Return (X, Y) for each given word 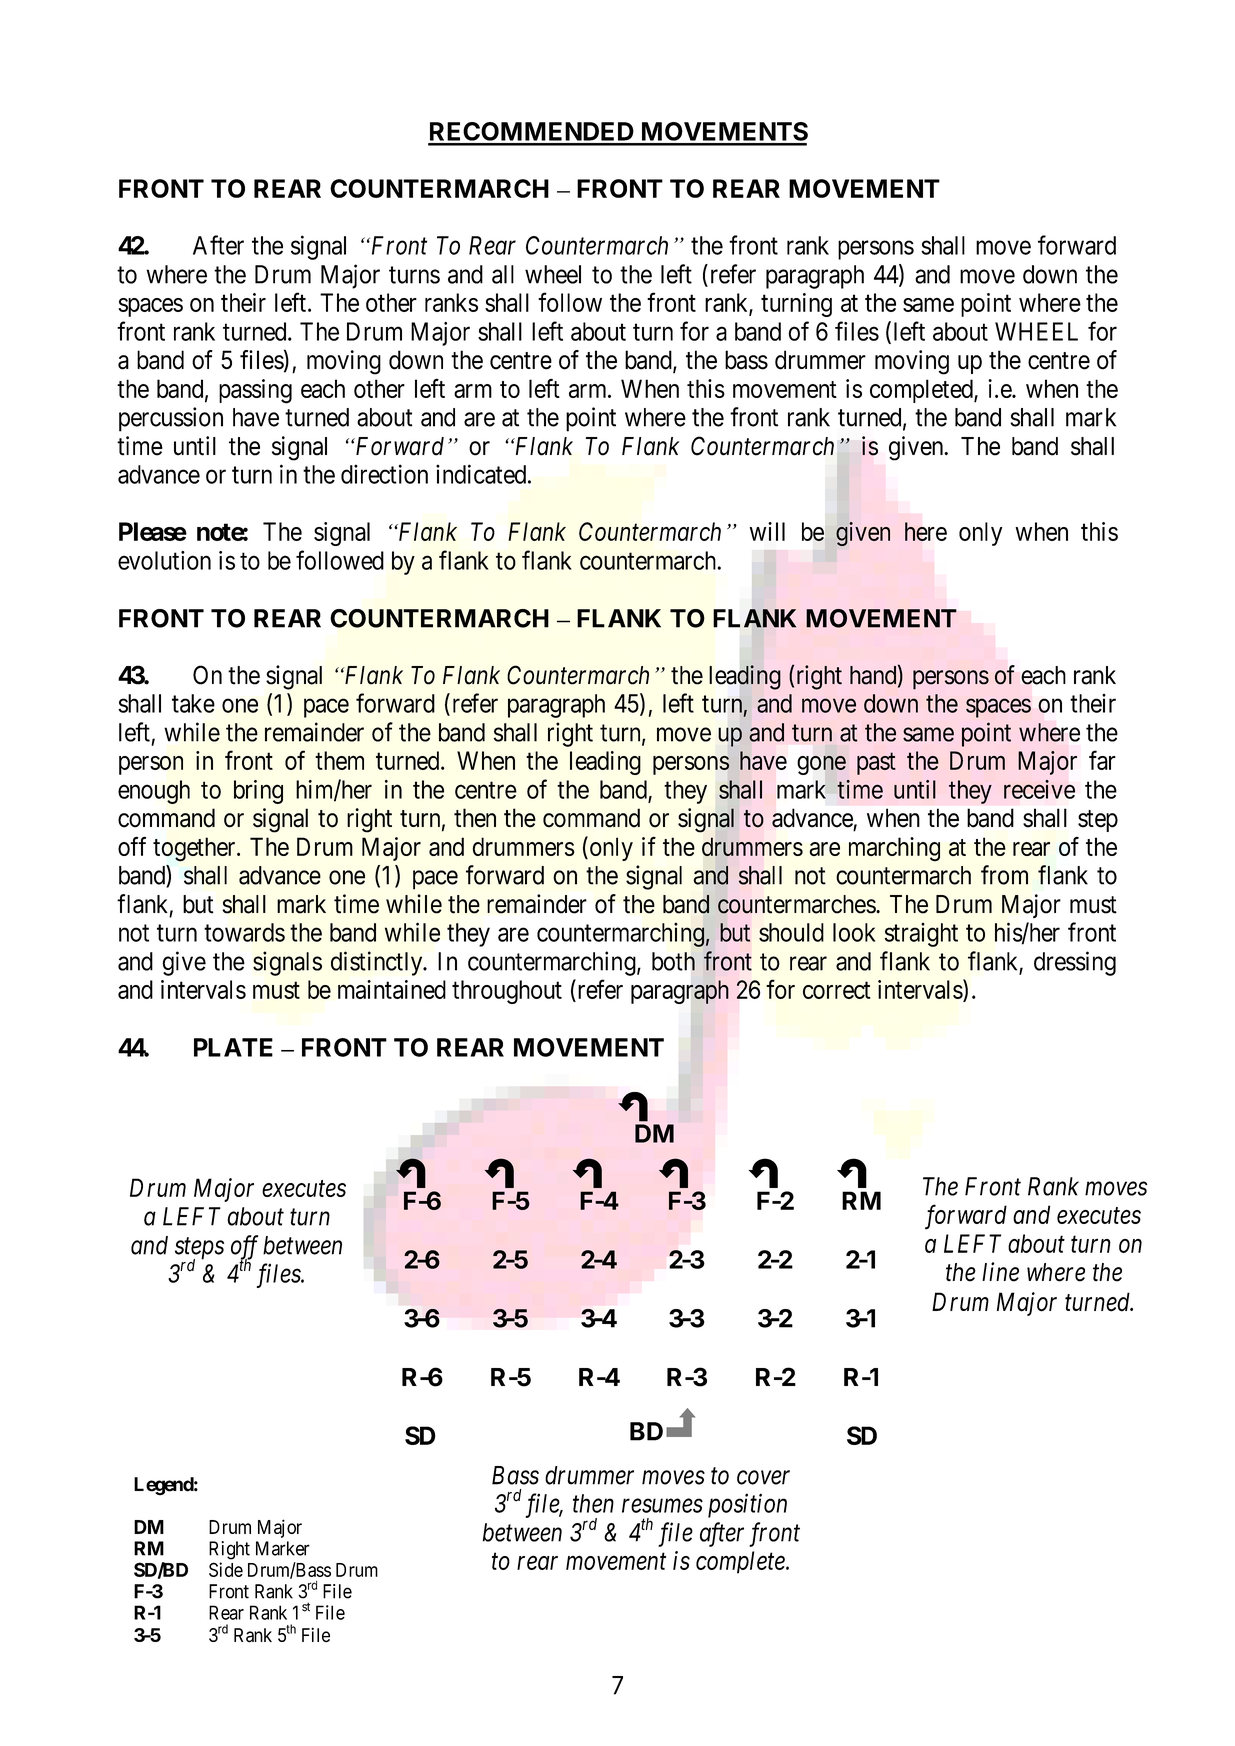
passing (255, 391)
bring (258, 792)
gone (822, 765)
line (1000, 1272)
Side (226, 1569)
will (767, 531)
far (1102, 760)
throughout (507, 992)
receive (1039, 789)
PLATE (233, 1047)
